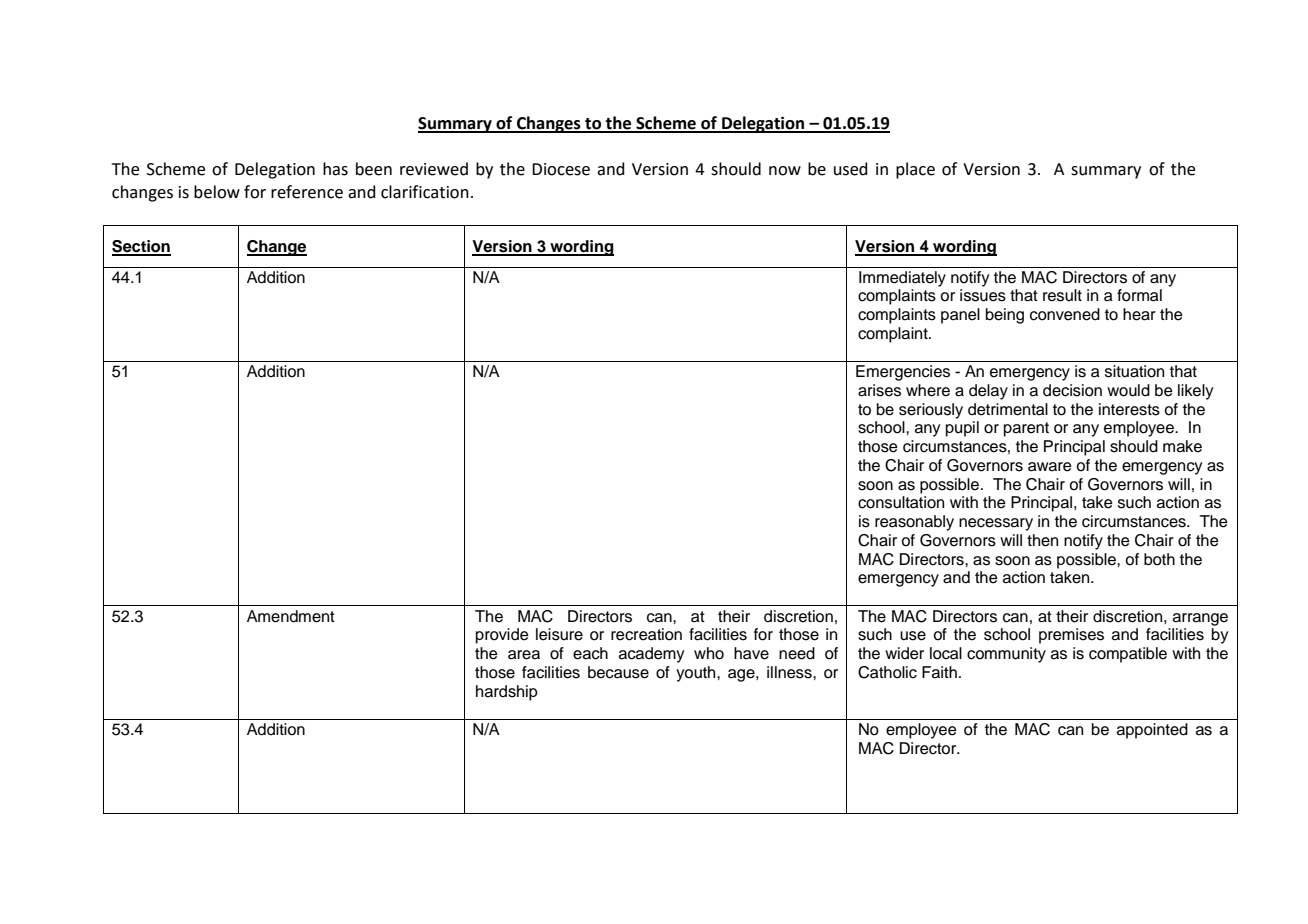 This screenshot has height=924, width=1308. What do you see at coordinates (915, 170) in the screenshot?
I see `place` at bounding box center [915, 170].
